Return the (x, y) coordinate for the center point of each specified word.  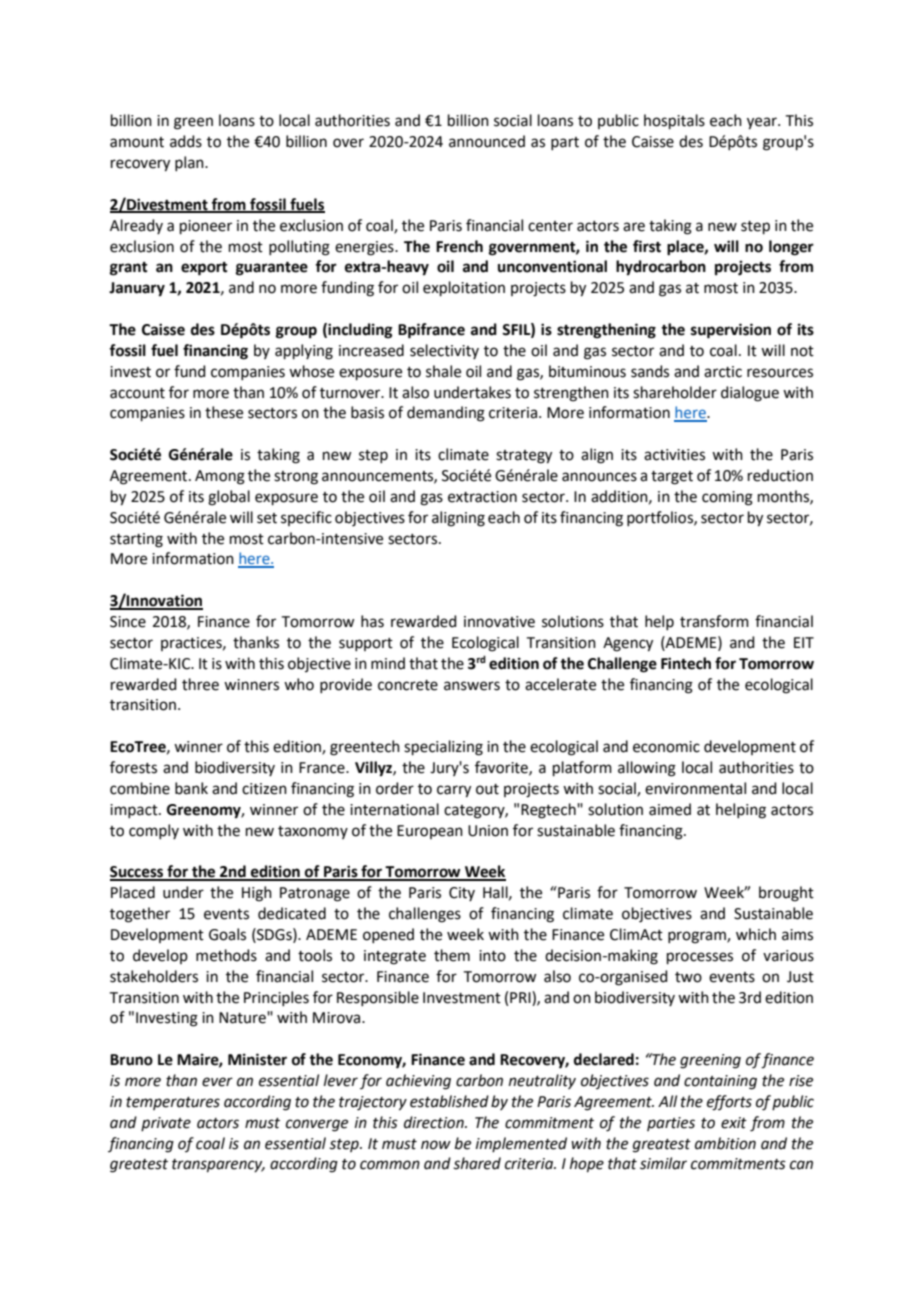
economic (666, 747)
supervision (731, 331)
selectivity (444, 351)
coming (727, 498)
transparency (218, 1165)
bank (191, 788)
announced (487, 141)
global (229, 498)
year (763, 123)
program (698, 937)
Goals (227, 934)
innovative (499, 622)
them (452, 955)
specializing (443, 748)
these (224, 412)
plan (190, 163)
